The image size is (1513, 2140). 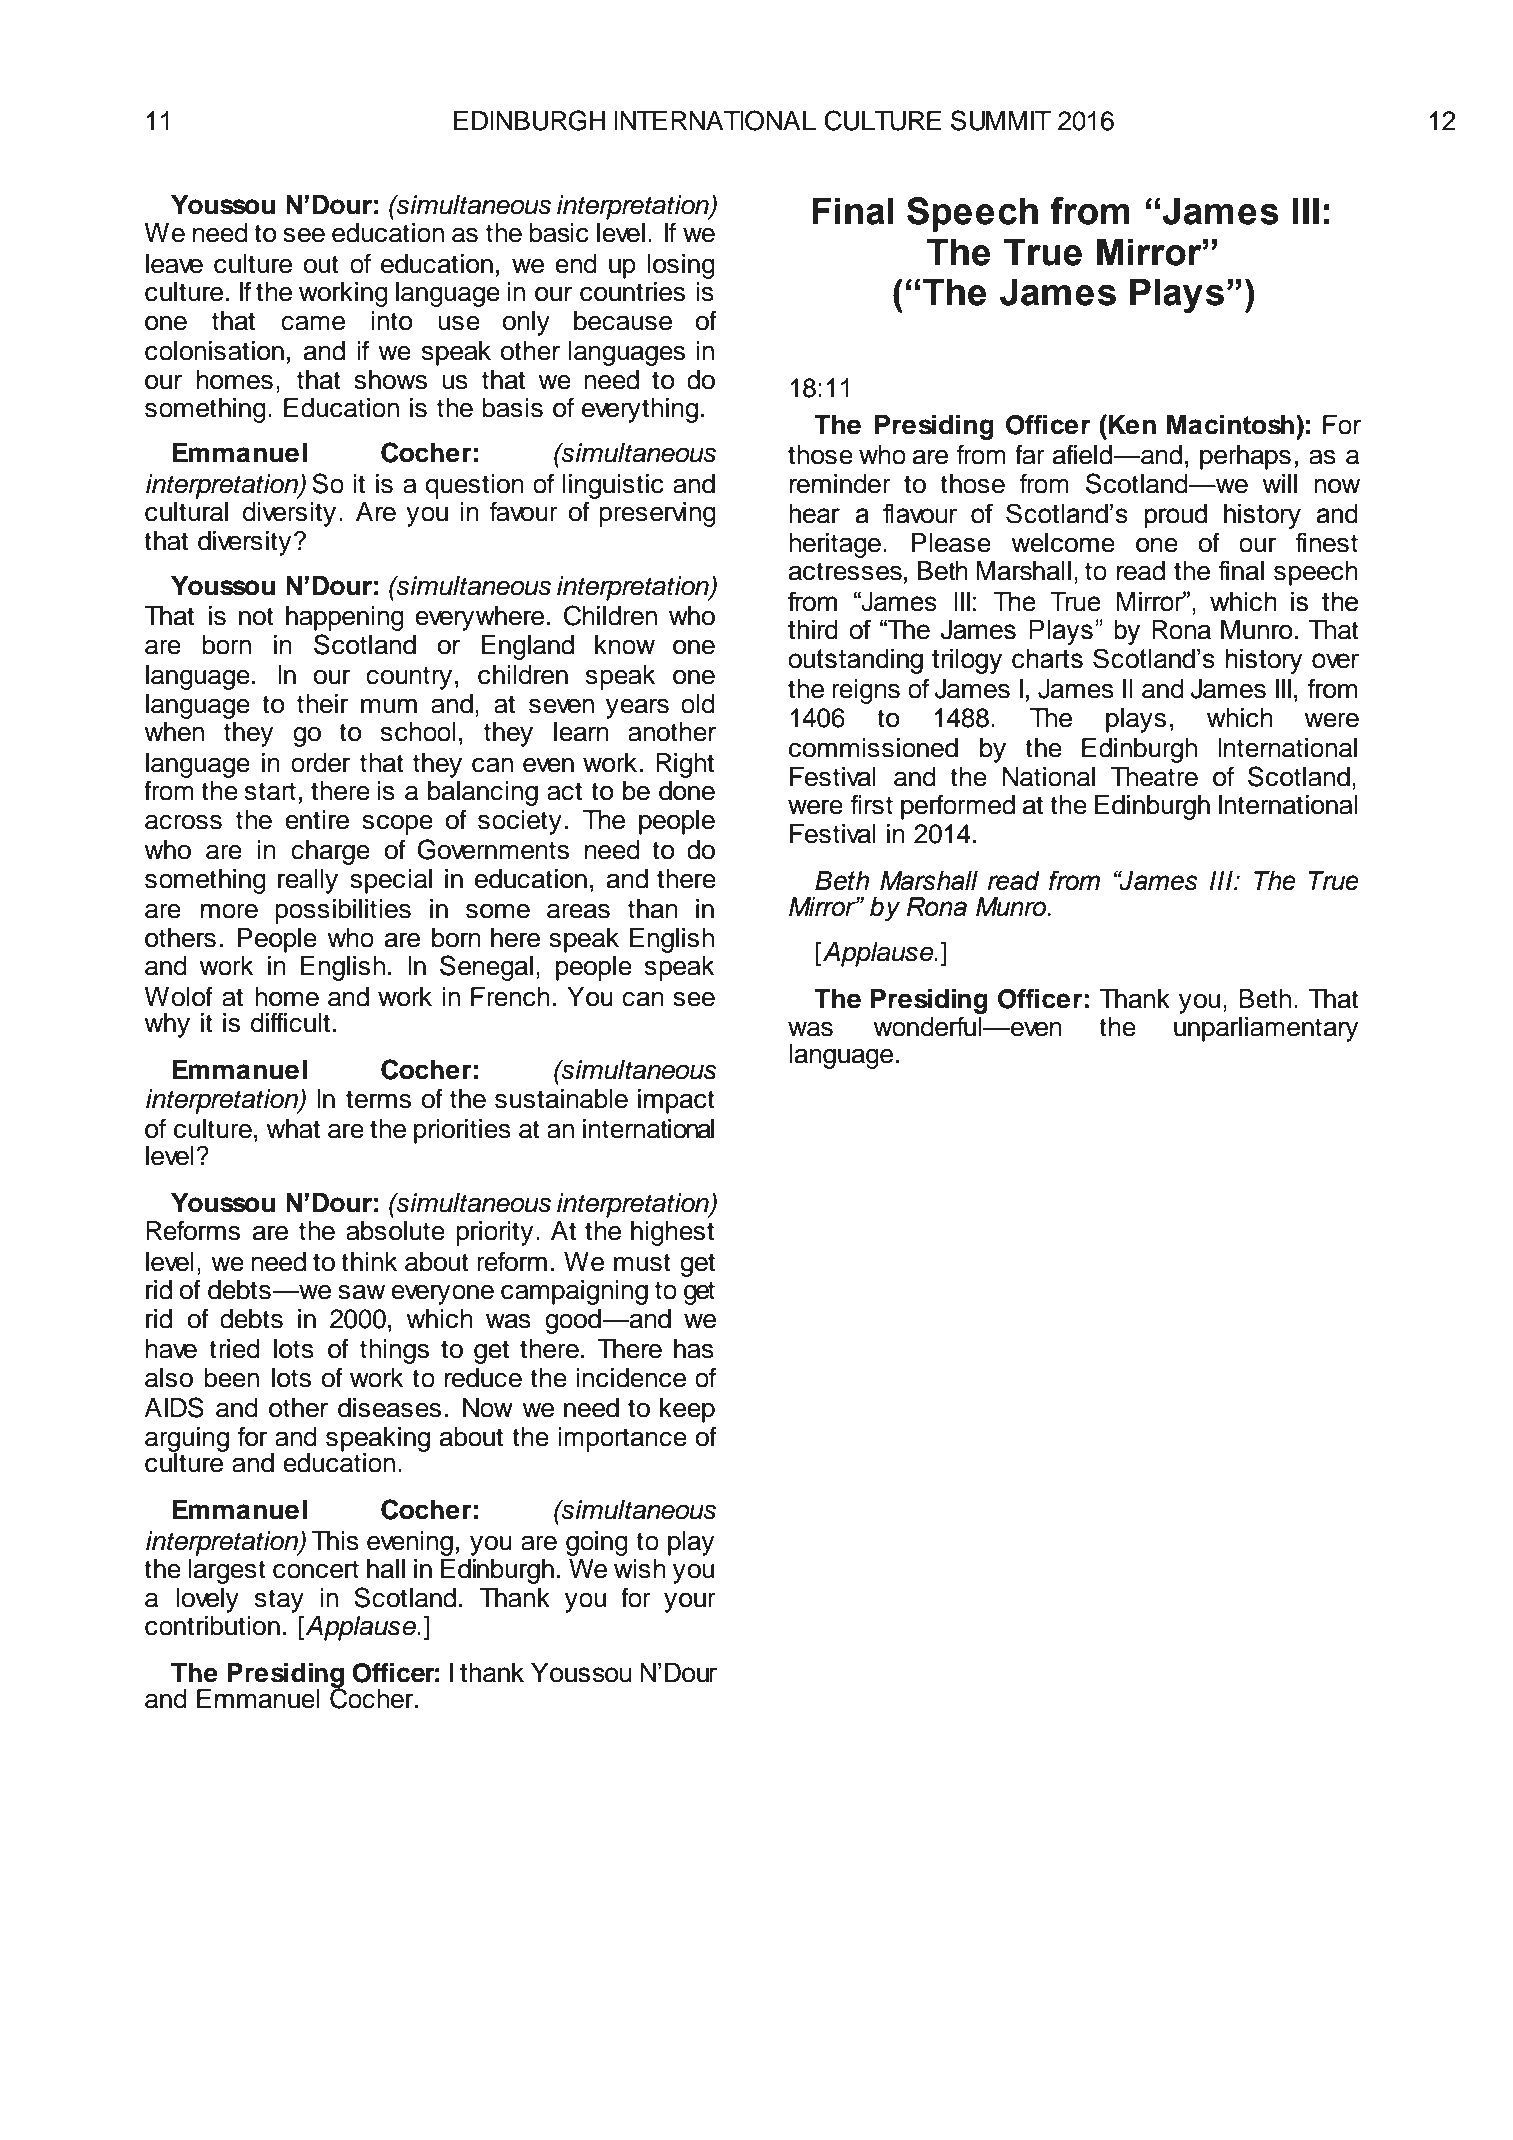 I want to click on your, so click(x=690, y=1602).
